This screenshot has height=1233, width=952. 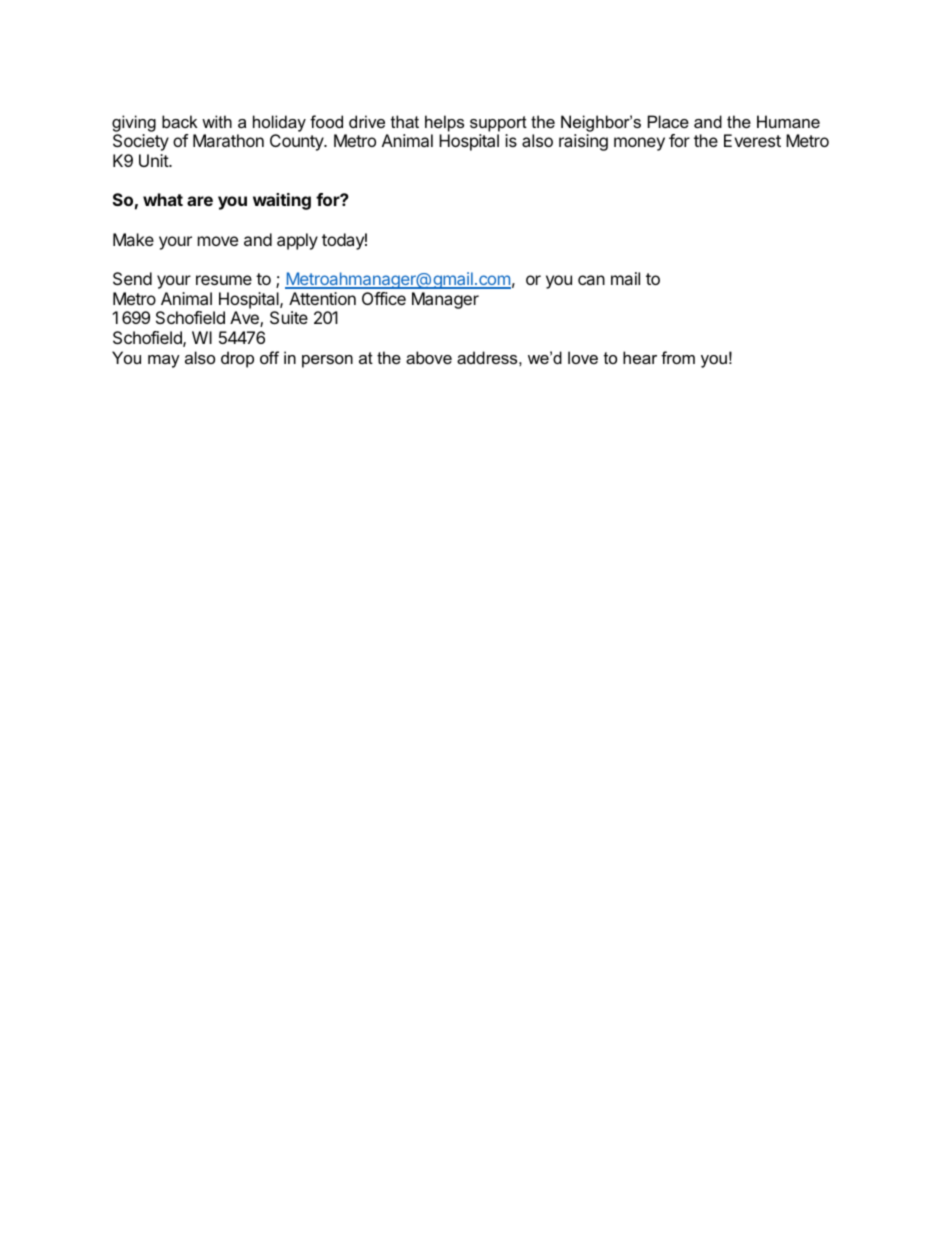 What do you see at coordinates (591, 280) in the screenshot?
I see `can` at bounding box center [591, 280].
